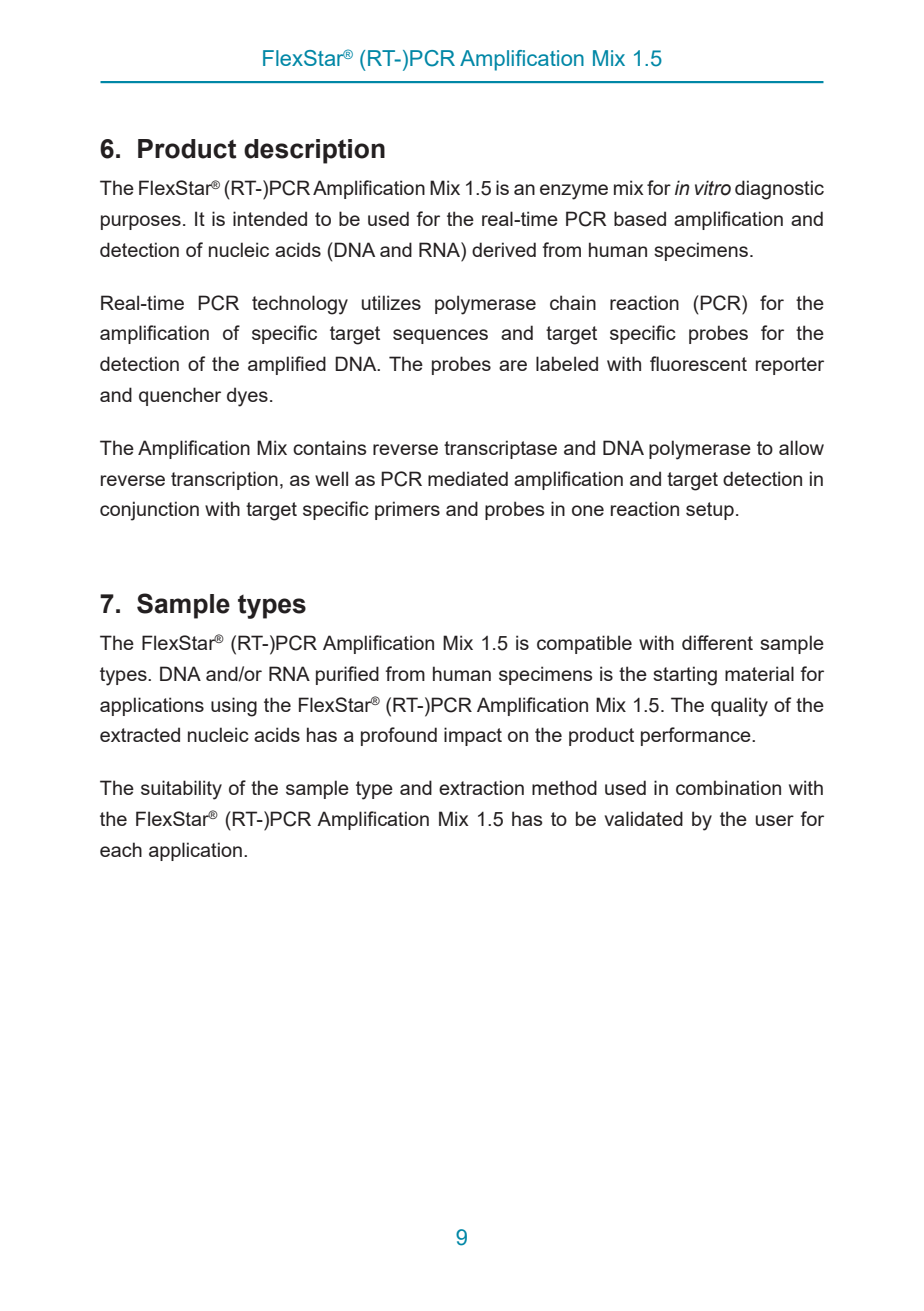 This page has width=924, height=1311. Describe the element at coordinates (234, 707) in the page. I see `using` at that location.
